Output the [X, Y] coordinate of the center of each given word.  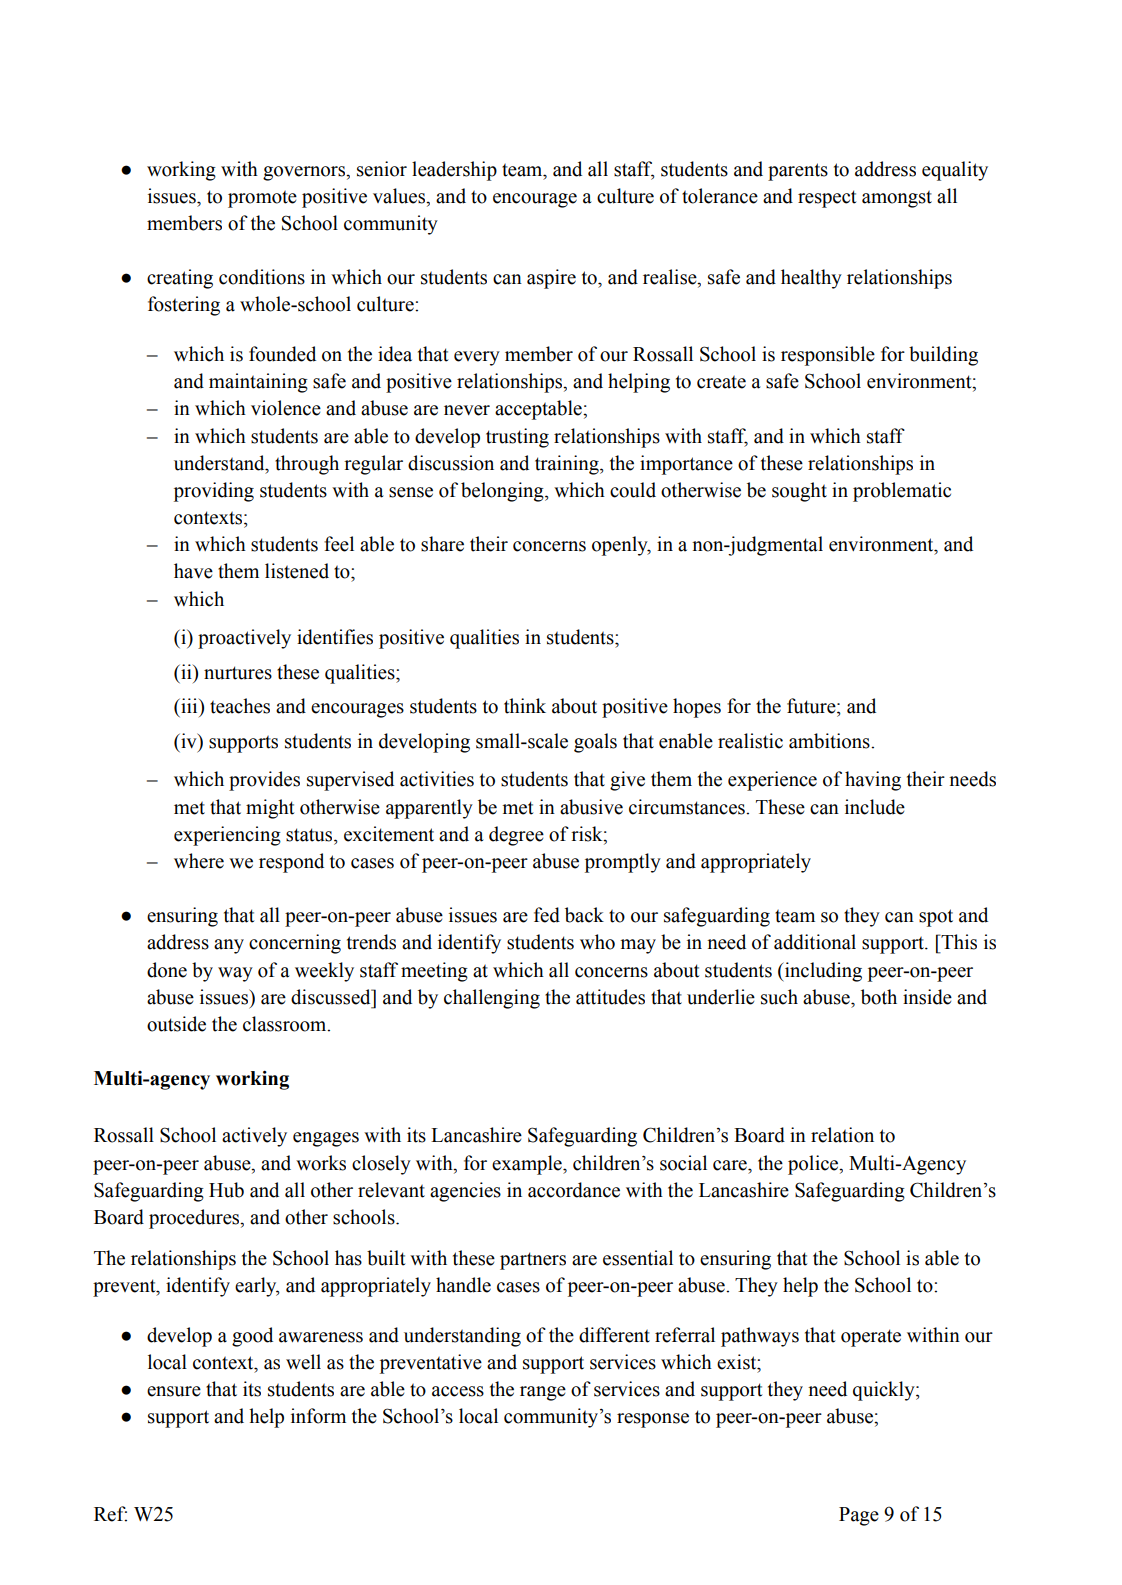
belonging [503, 492]
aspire [551, 279]
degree [516, 836]
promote [262, 199]
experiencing [227, 836]
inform [318, 1416]
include [875, 807]
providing [214, 492]
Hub [226, 1190]
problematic [902, 492]
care [731, 1165]
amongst [897, 199]
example [528, 1165]
